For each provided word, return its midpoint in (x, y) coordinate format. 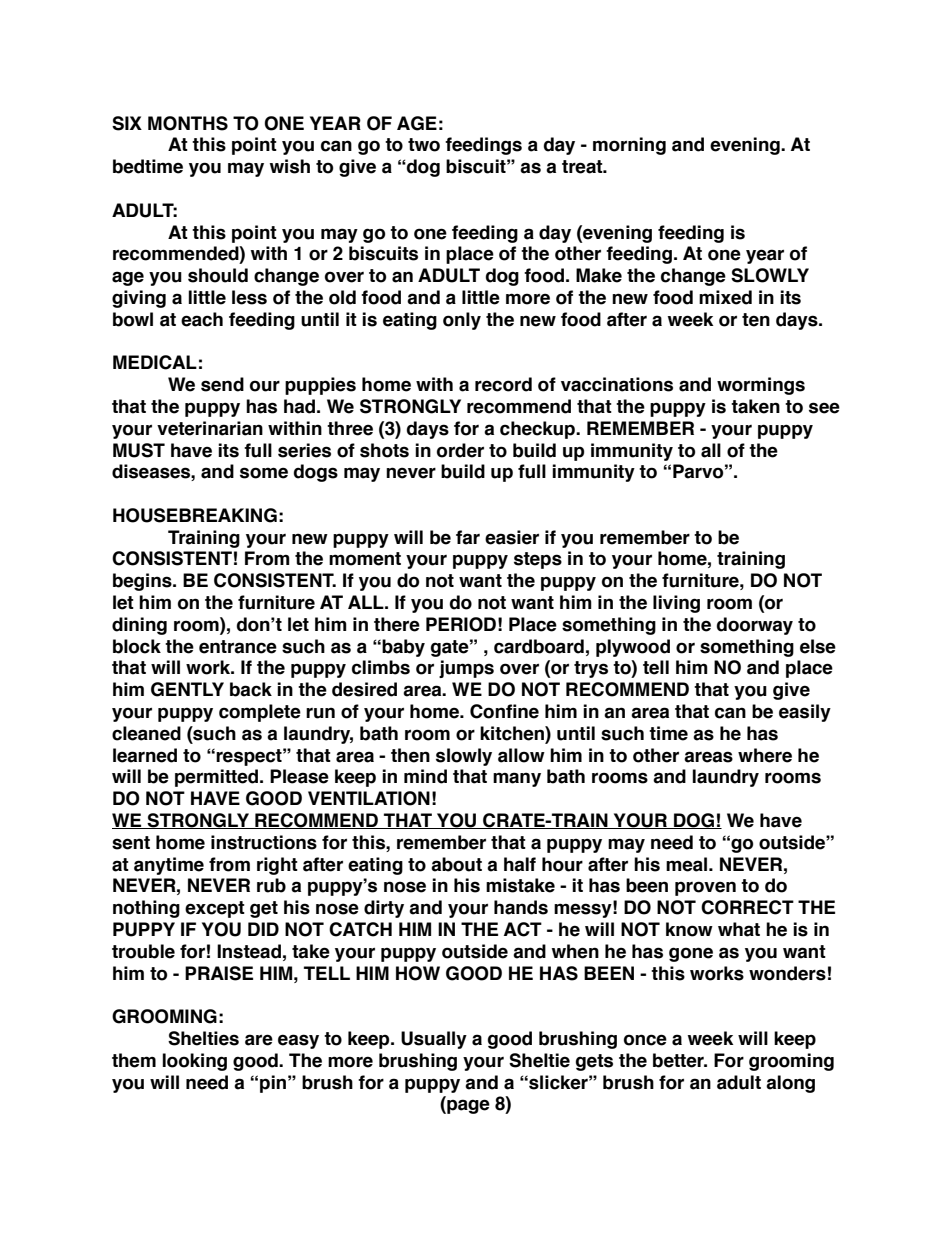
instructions (264, 842)
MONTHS (188, 123)
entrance (238, 647)
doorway (755, 626)
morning (629, 146)
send (222, 384)
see (824, 408)
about (456, 864)
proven (705, 888)
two (424, 145)
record (503, 384)
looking (194, 1062)
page (467, 1106)
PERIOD (461, 624)
